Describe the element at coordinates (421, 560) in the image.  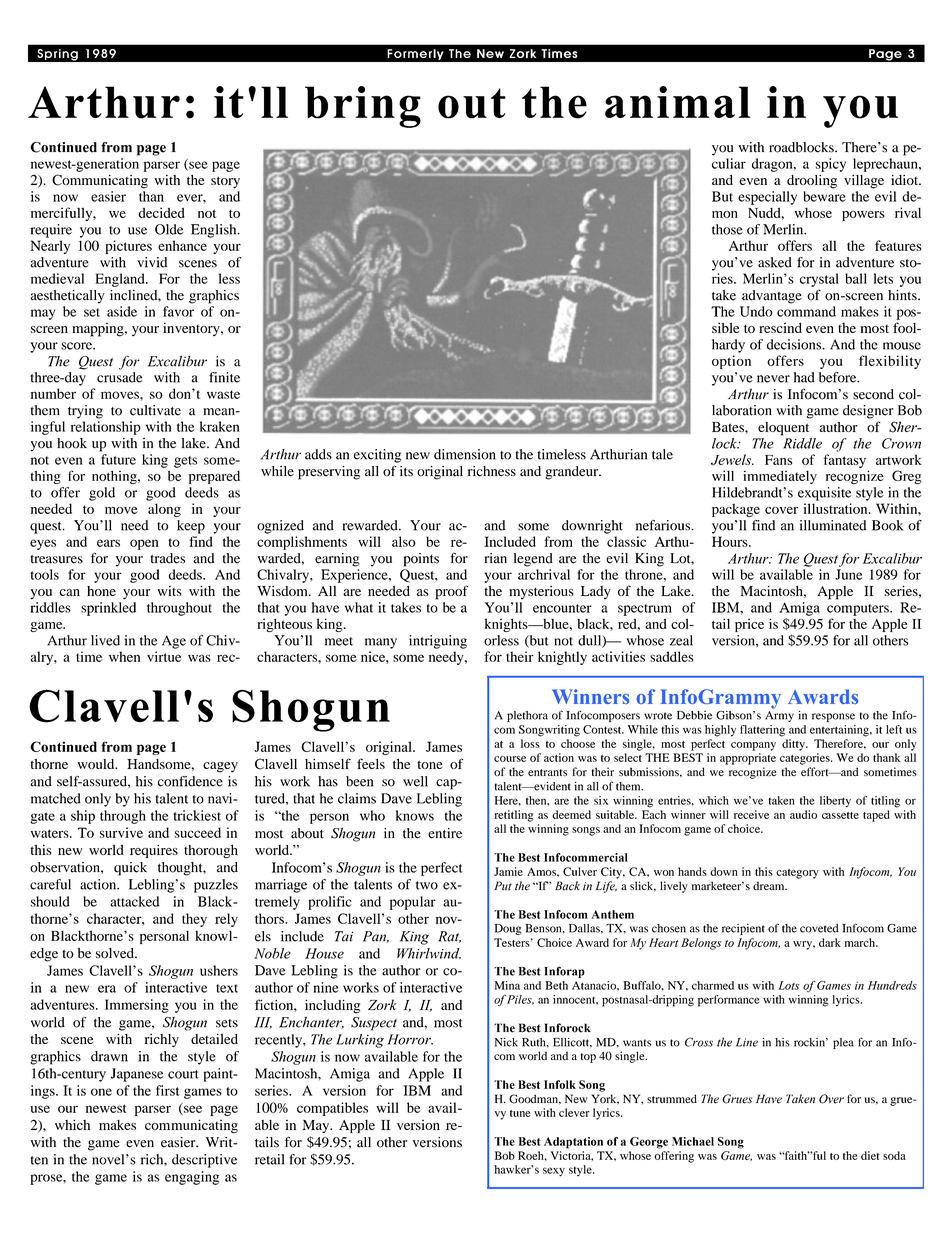
I see `points` at that location.
